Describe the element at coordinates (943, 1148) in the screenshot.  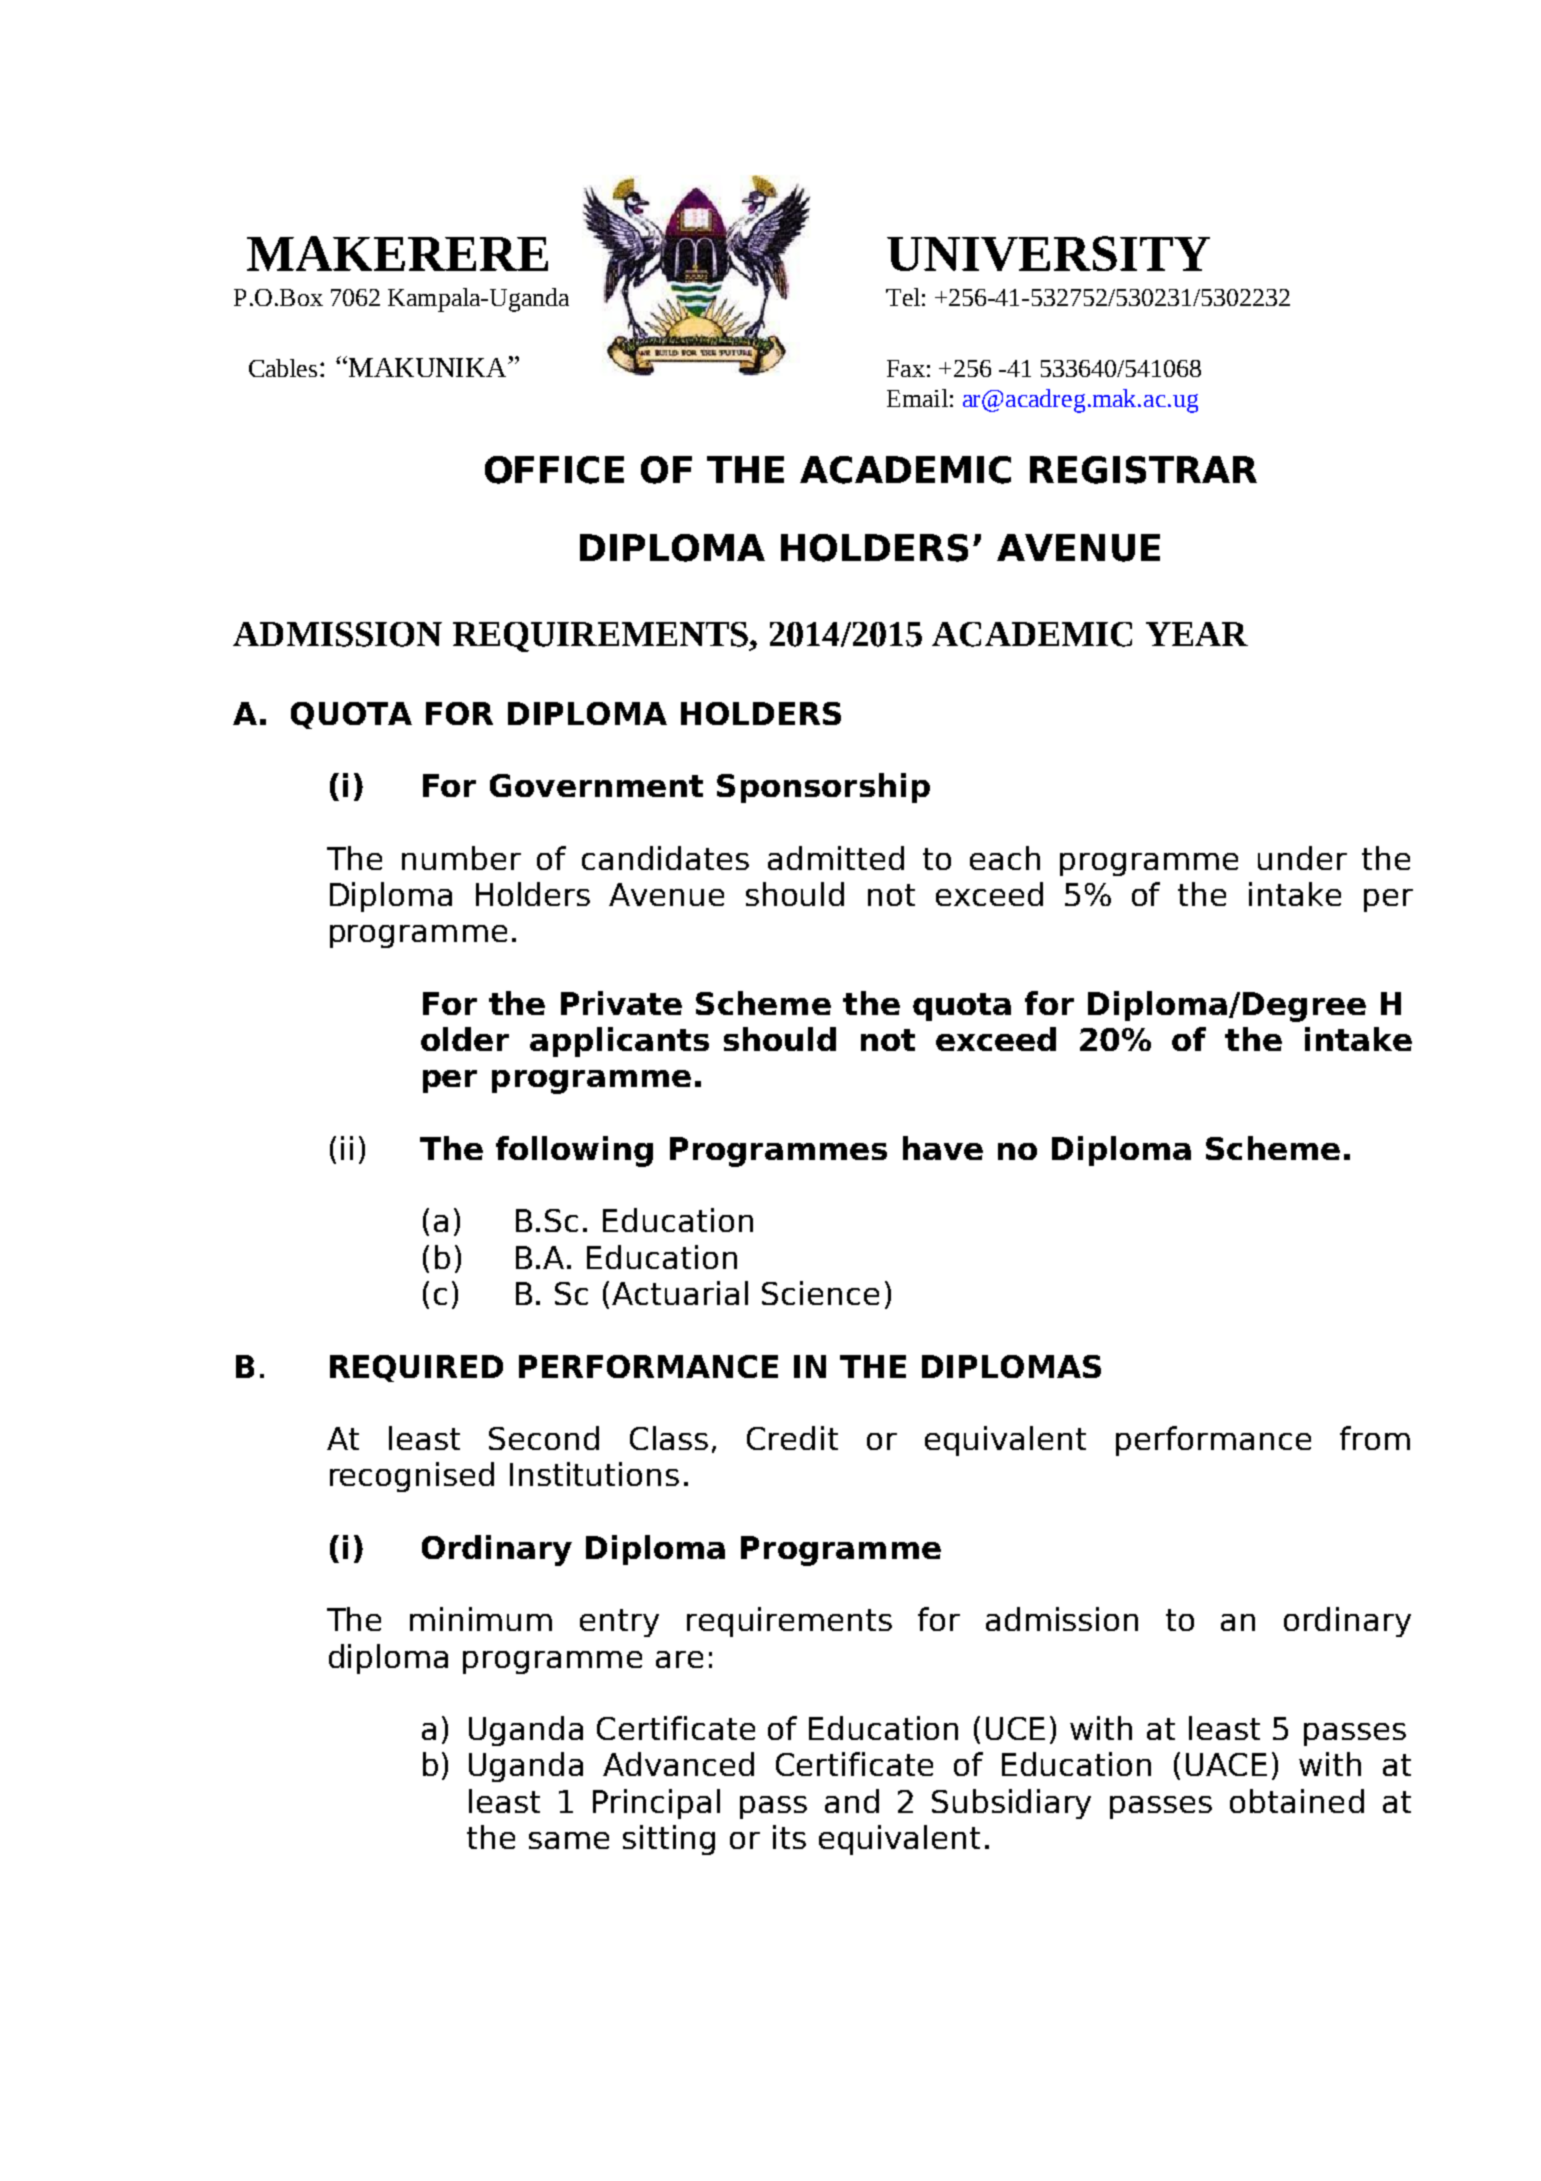
I see `have` at that location.
